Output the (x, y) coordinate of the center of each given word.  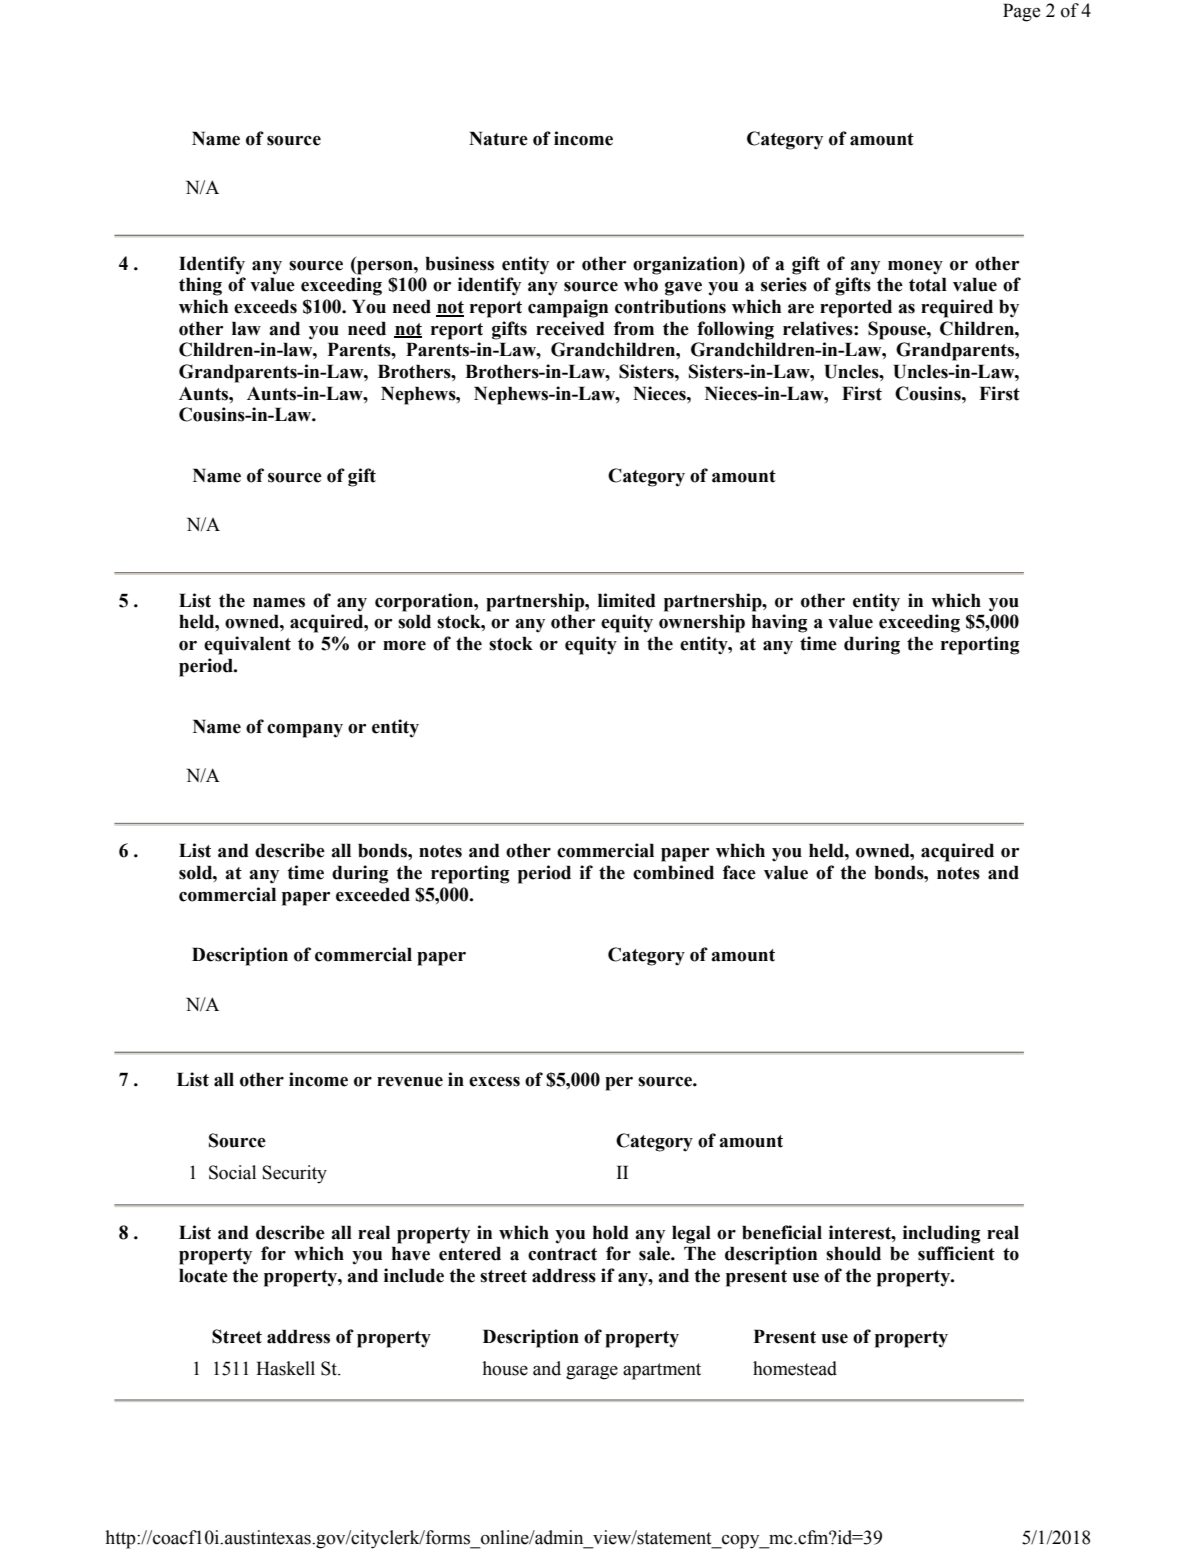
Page (1021, 12)
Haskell (285, 1368)
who (641, 284)
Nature (498, 138)
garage (592, 1373)
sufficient (956, 1253)
